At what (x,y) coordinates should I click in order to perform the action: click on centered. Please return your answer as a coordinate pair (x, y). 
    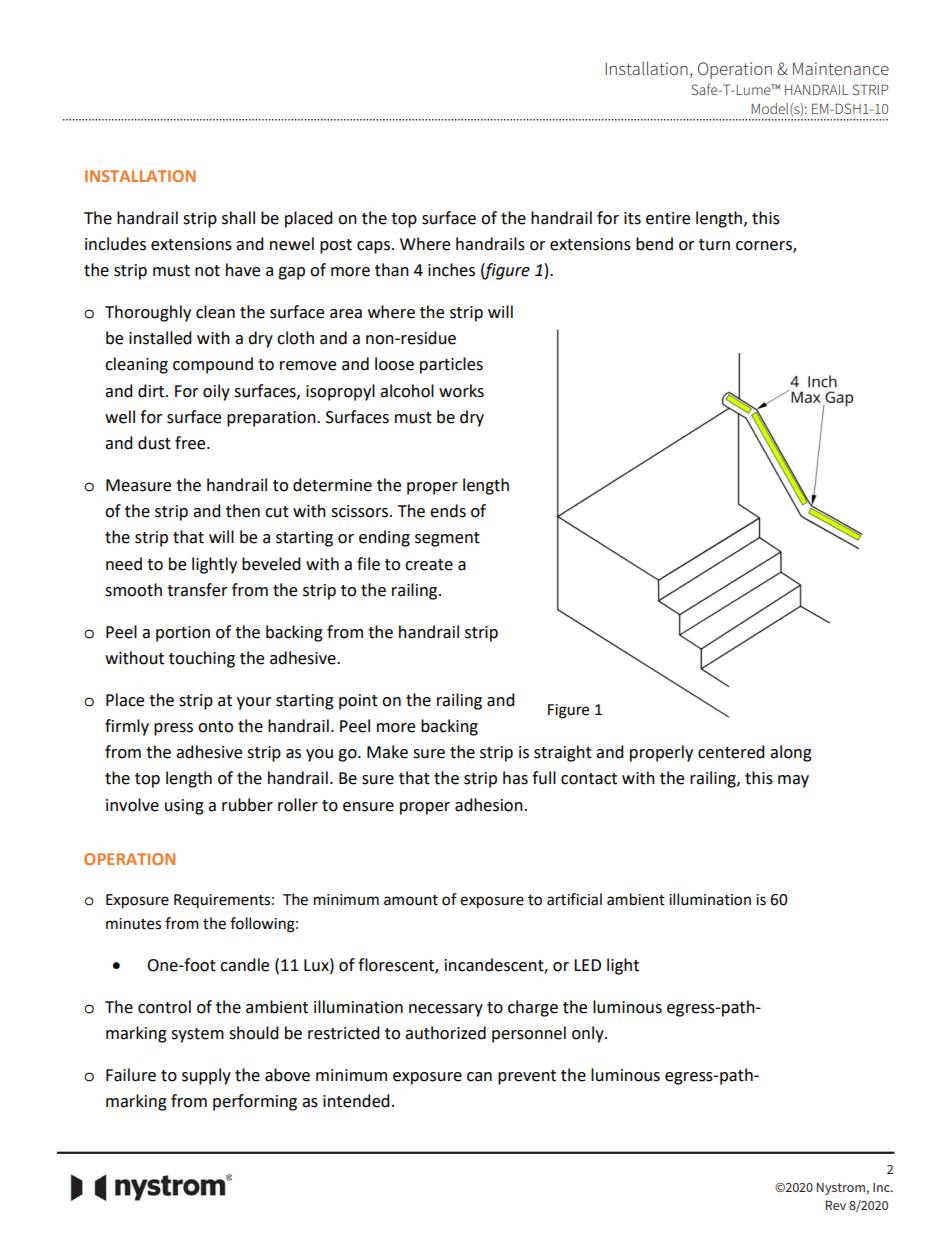
    Looking at the image, I should click on (731, 752).
